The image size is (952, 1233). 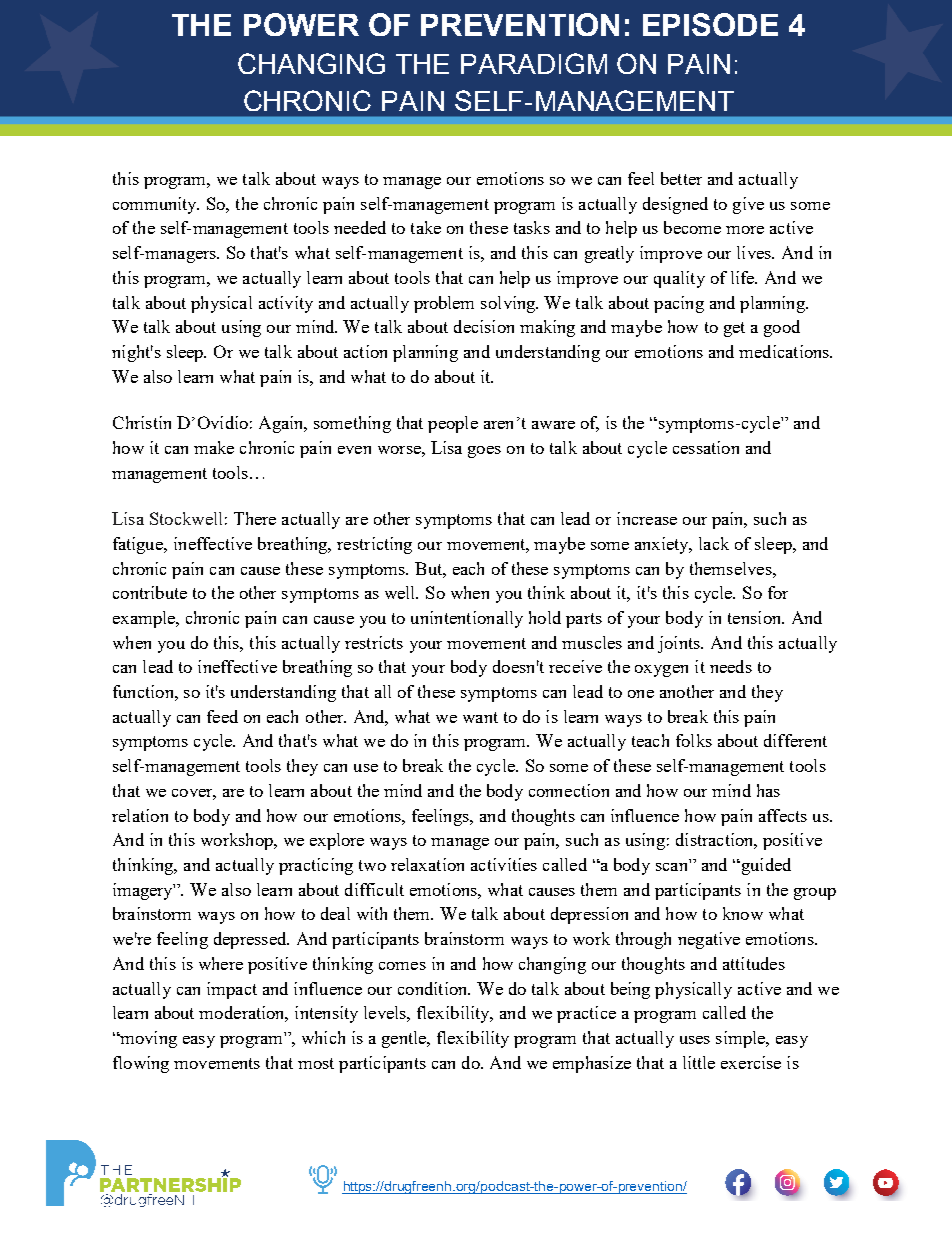 What do you see at coordinates (282, 424) in the screenshot?
I see `Again` at bounding box center [282, 424].
